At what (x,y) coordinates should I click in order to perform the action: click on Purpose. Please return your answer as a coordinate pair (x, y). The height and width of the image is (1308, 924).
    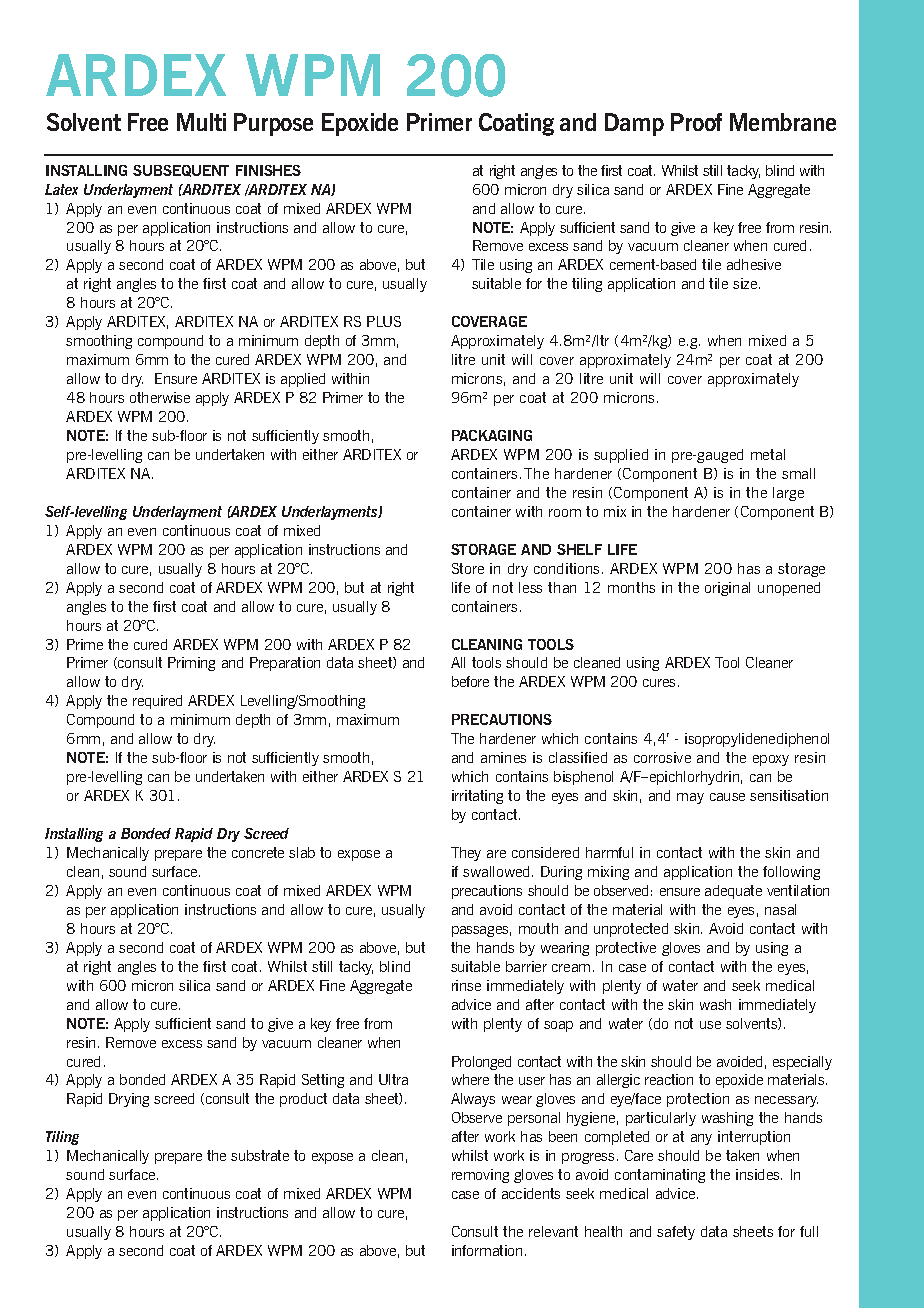
    Looking at the image, I should click on (273, 124).
